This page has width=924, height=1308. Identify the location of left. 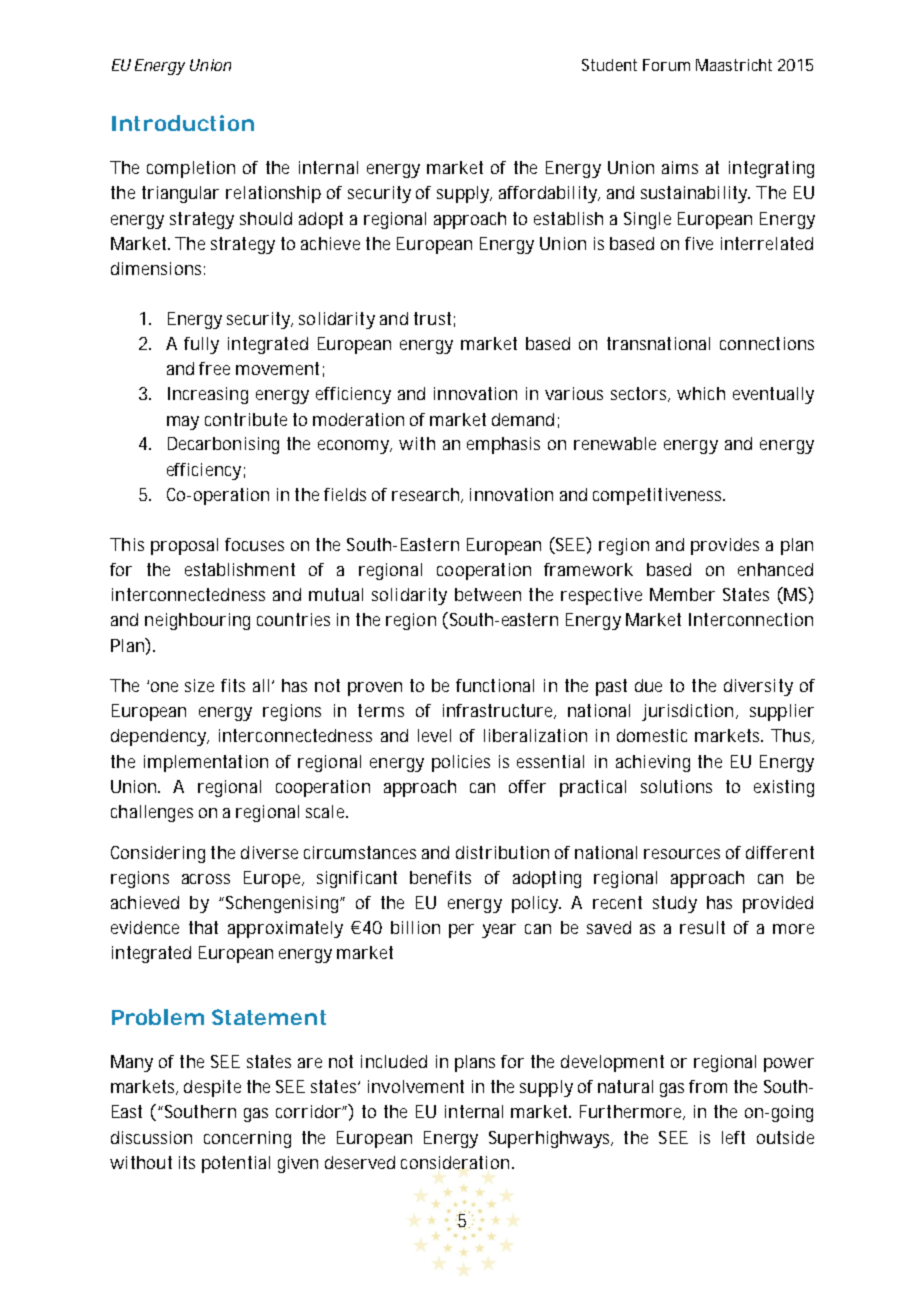
(733, 1137).
